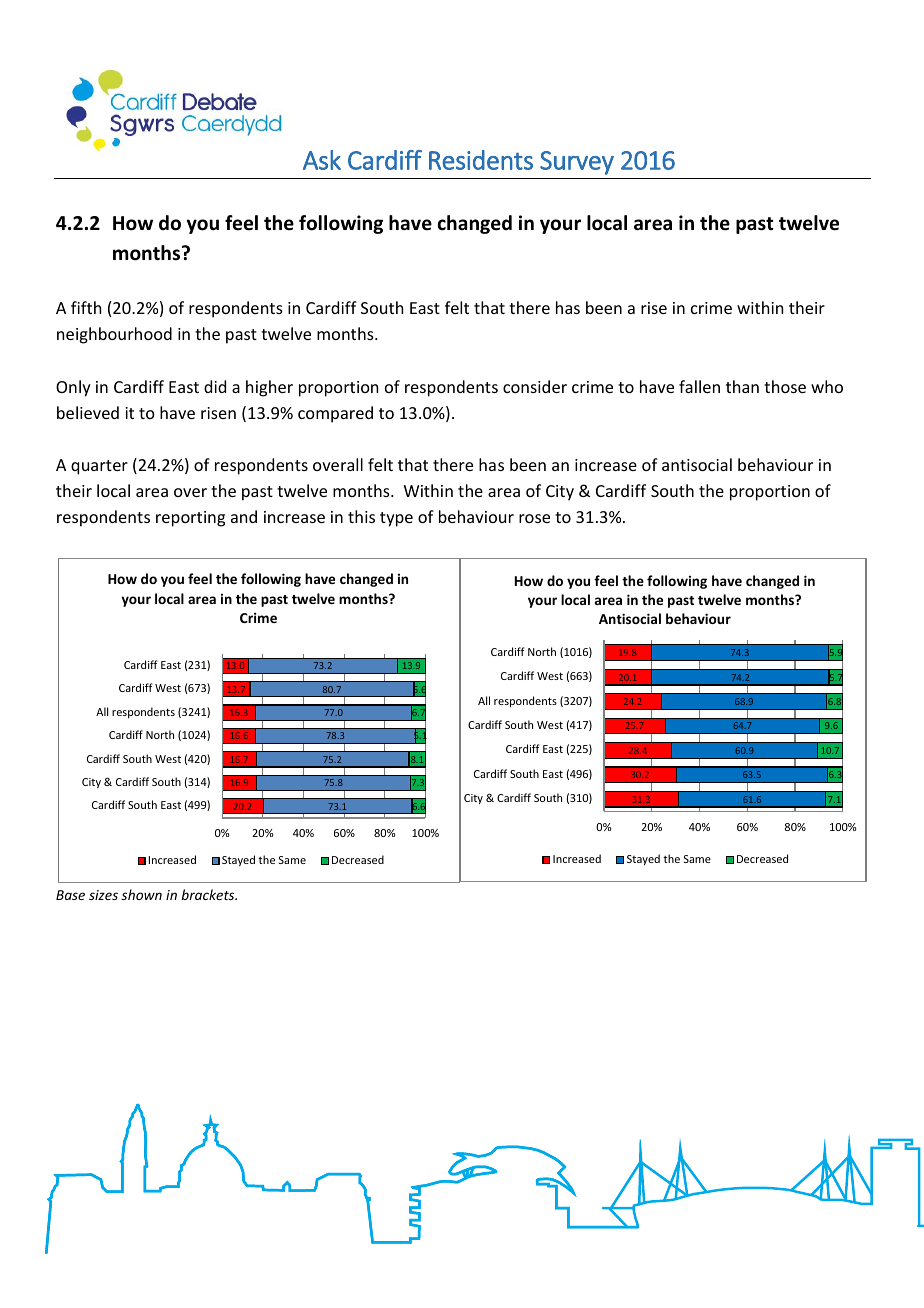  Describe the element at coordinates (322, 160) in the image. I see `Ask` at that location.
